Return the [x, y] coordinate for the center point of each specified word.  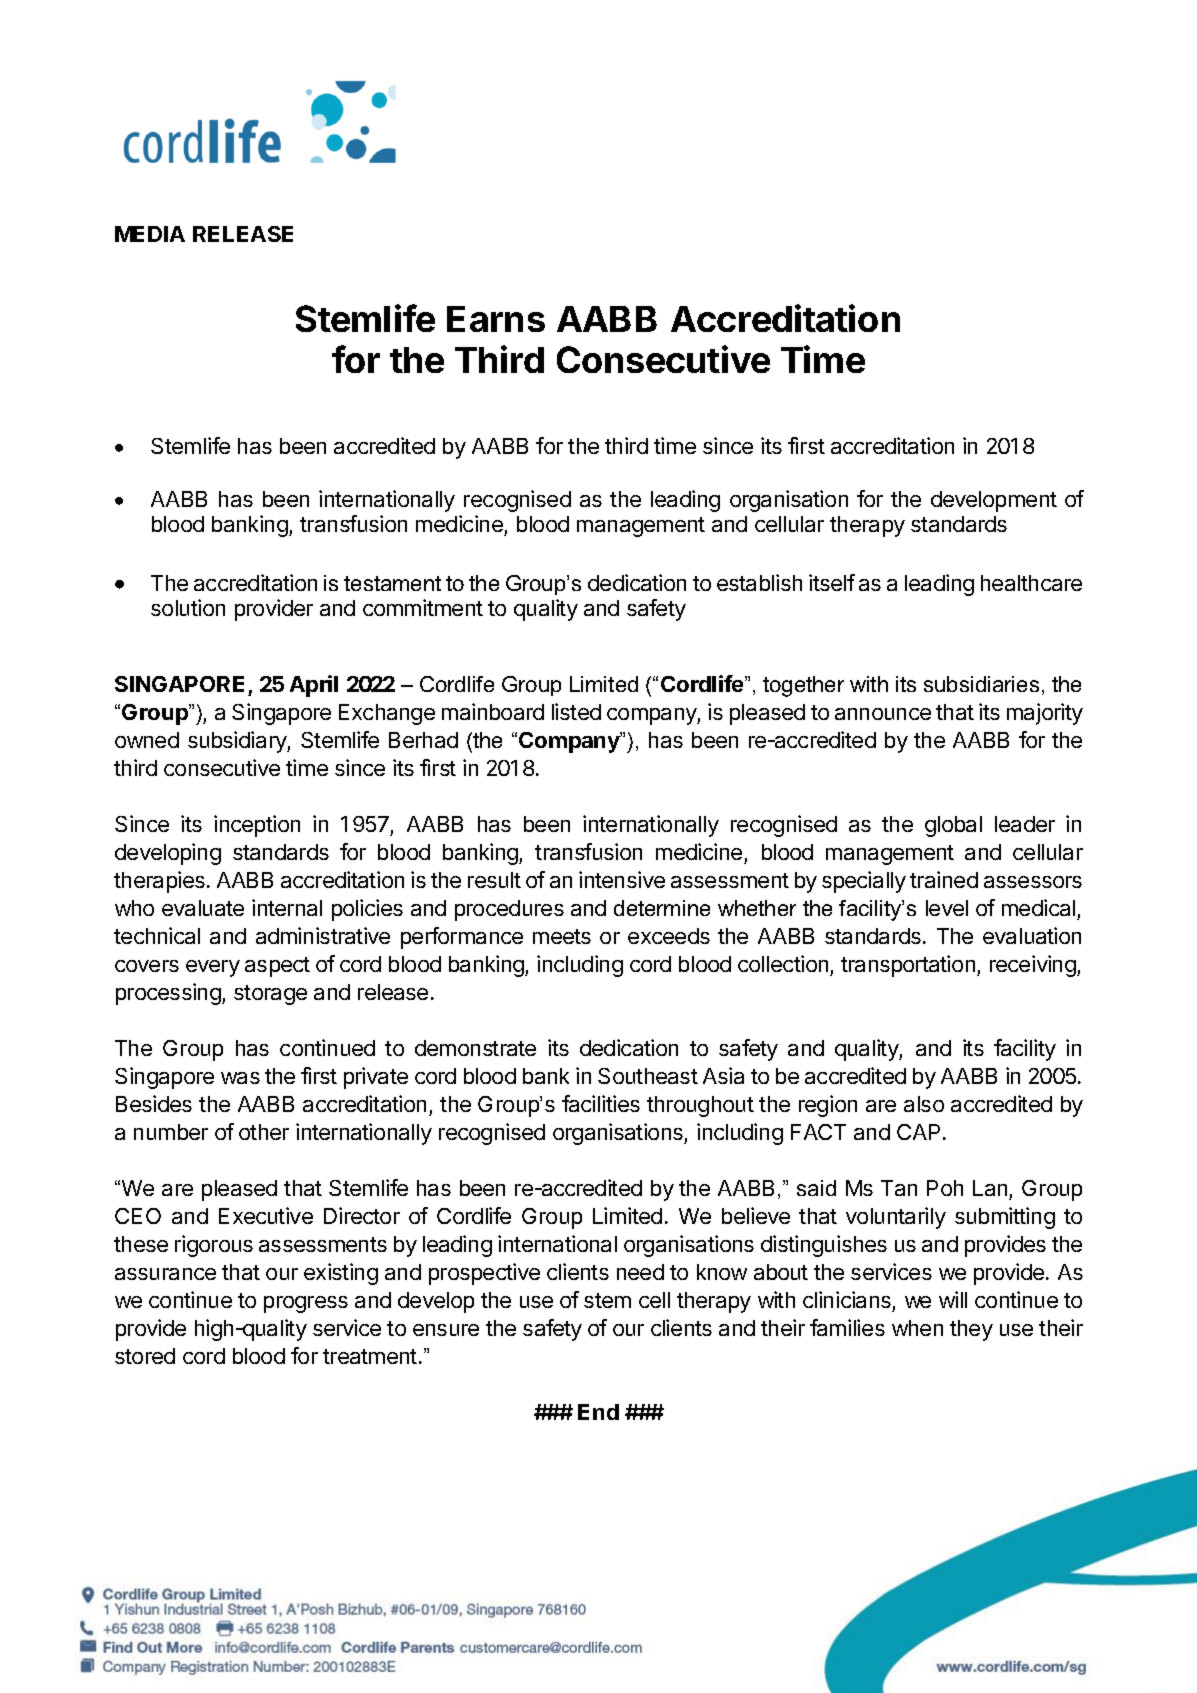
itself [832, 582]
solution [188, 607]
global [953, 826]
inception [257, 826]
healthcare [1031, 583]
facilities [601, 1103]
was [240, 1078]
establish [759, 582]
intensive [622, 879]
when [917, 1328]
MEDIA [150, 234]
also [924, 1104]
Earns [496, 319]
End [598, 1412]
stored [145, 1356]
